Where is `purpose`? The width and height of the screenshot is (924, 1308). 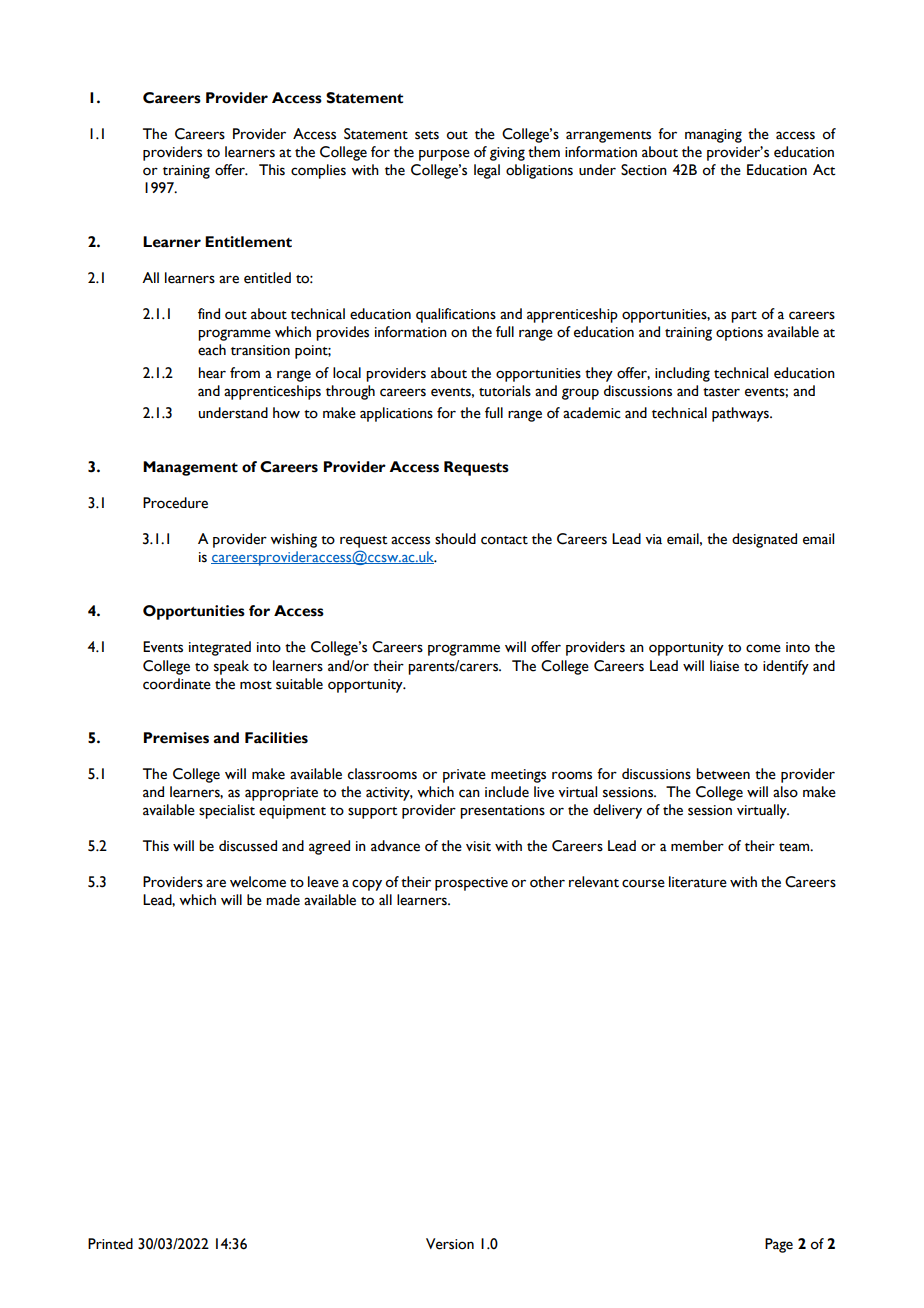
purpose is located at coordinates (444, 155).
